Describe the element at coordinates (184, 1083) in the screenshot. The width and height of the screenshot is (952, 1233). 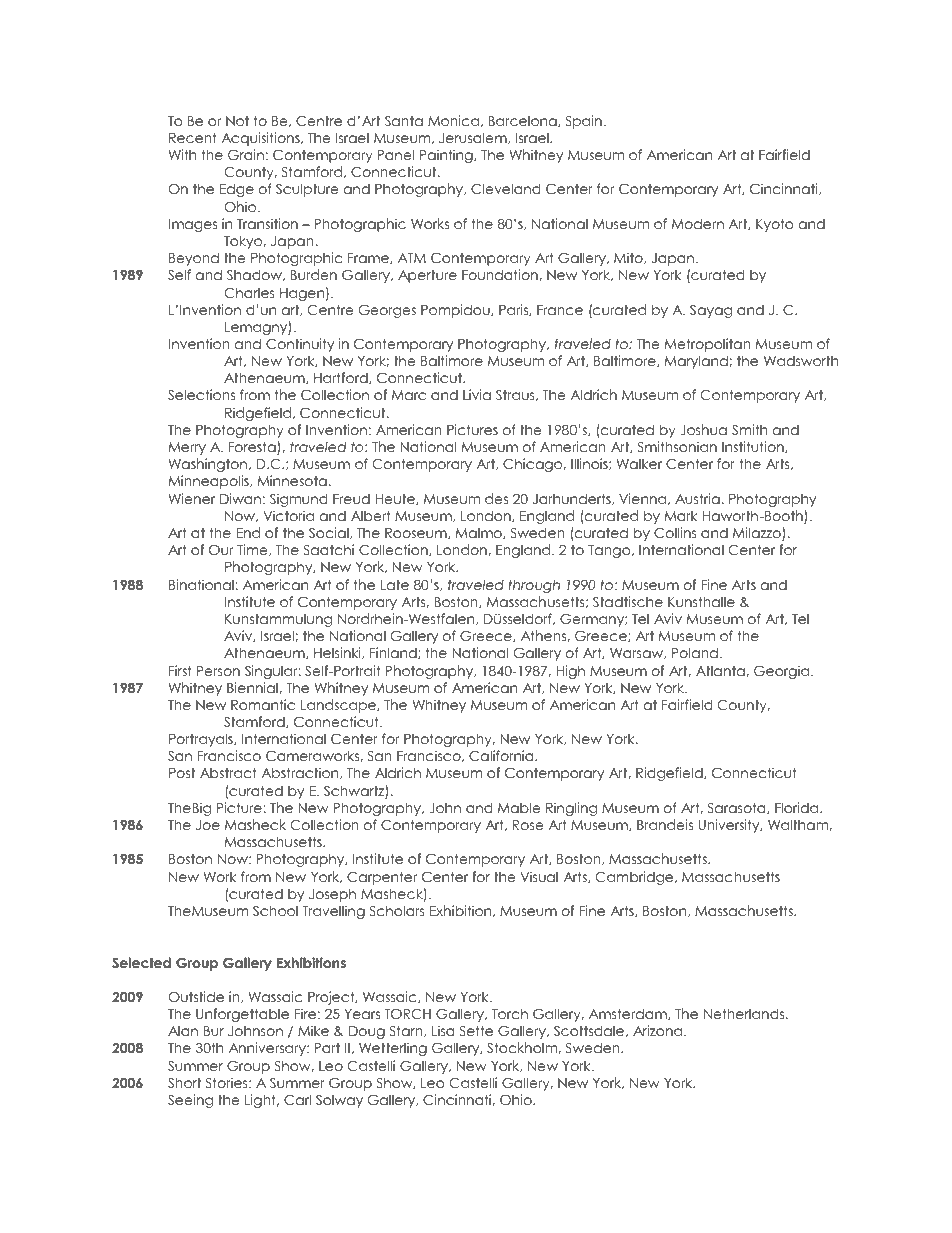
I see `Short` at that location.
